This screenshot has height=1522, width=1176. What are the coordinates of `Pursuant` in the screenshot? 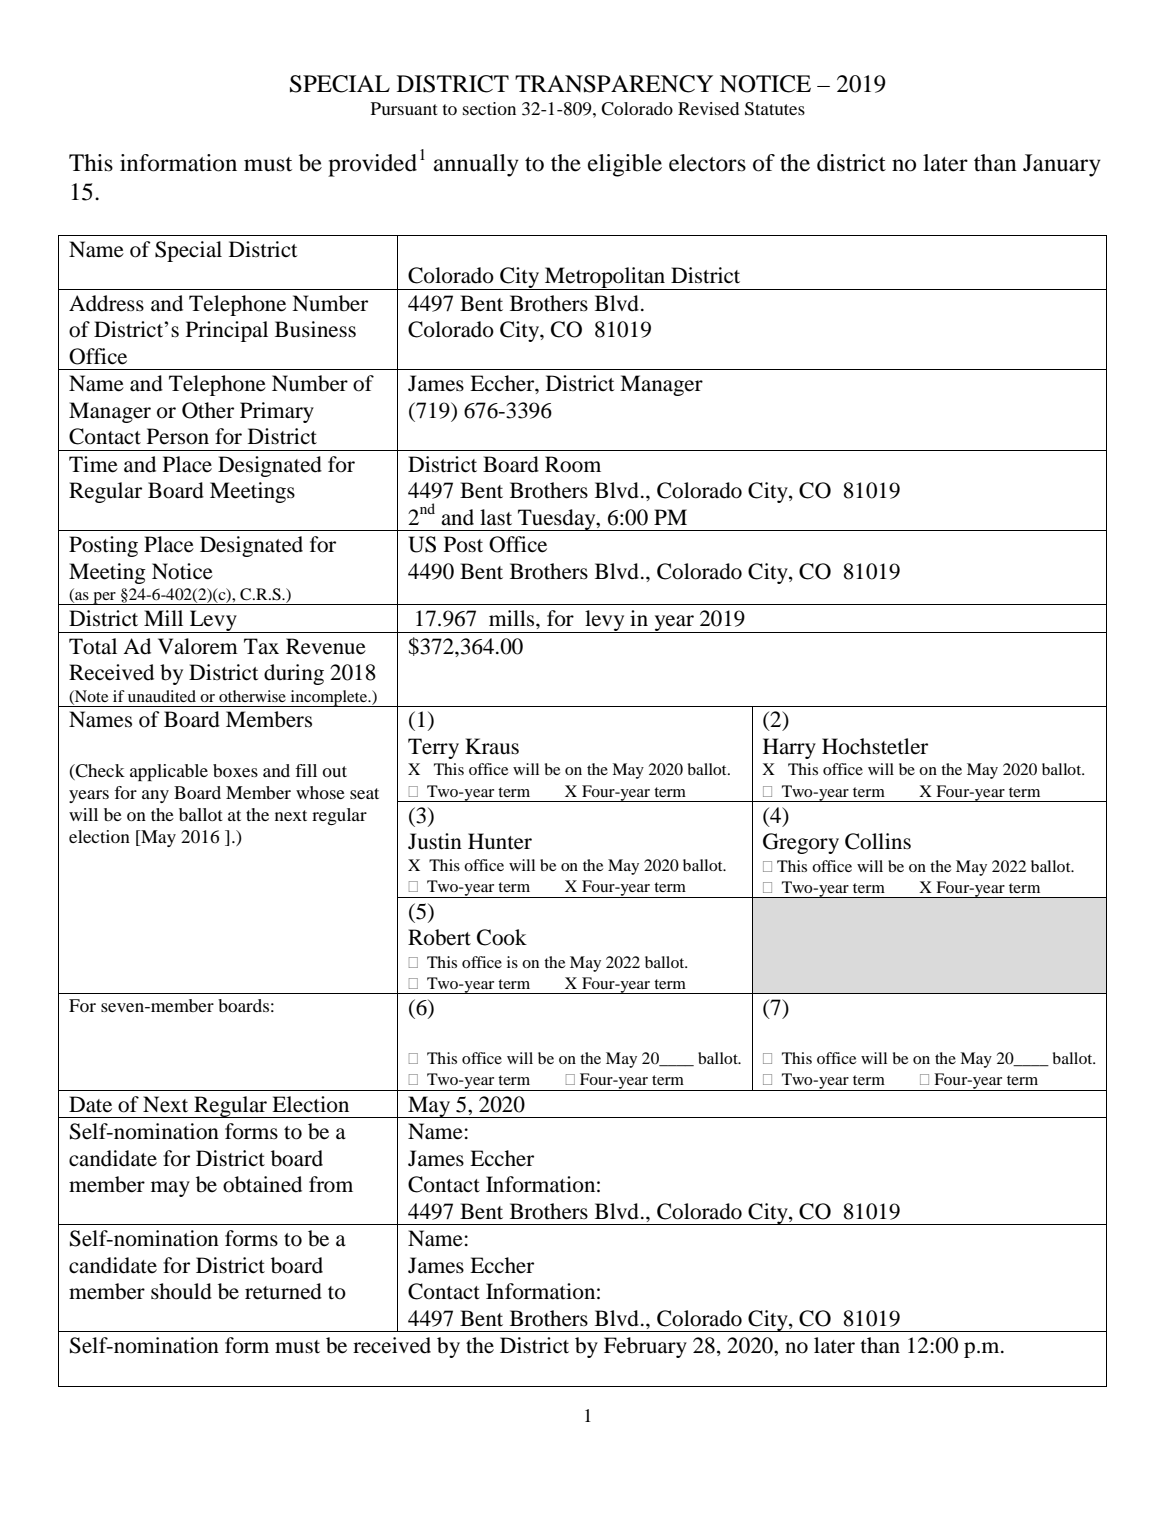 It's located at (404, 108).
